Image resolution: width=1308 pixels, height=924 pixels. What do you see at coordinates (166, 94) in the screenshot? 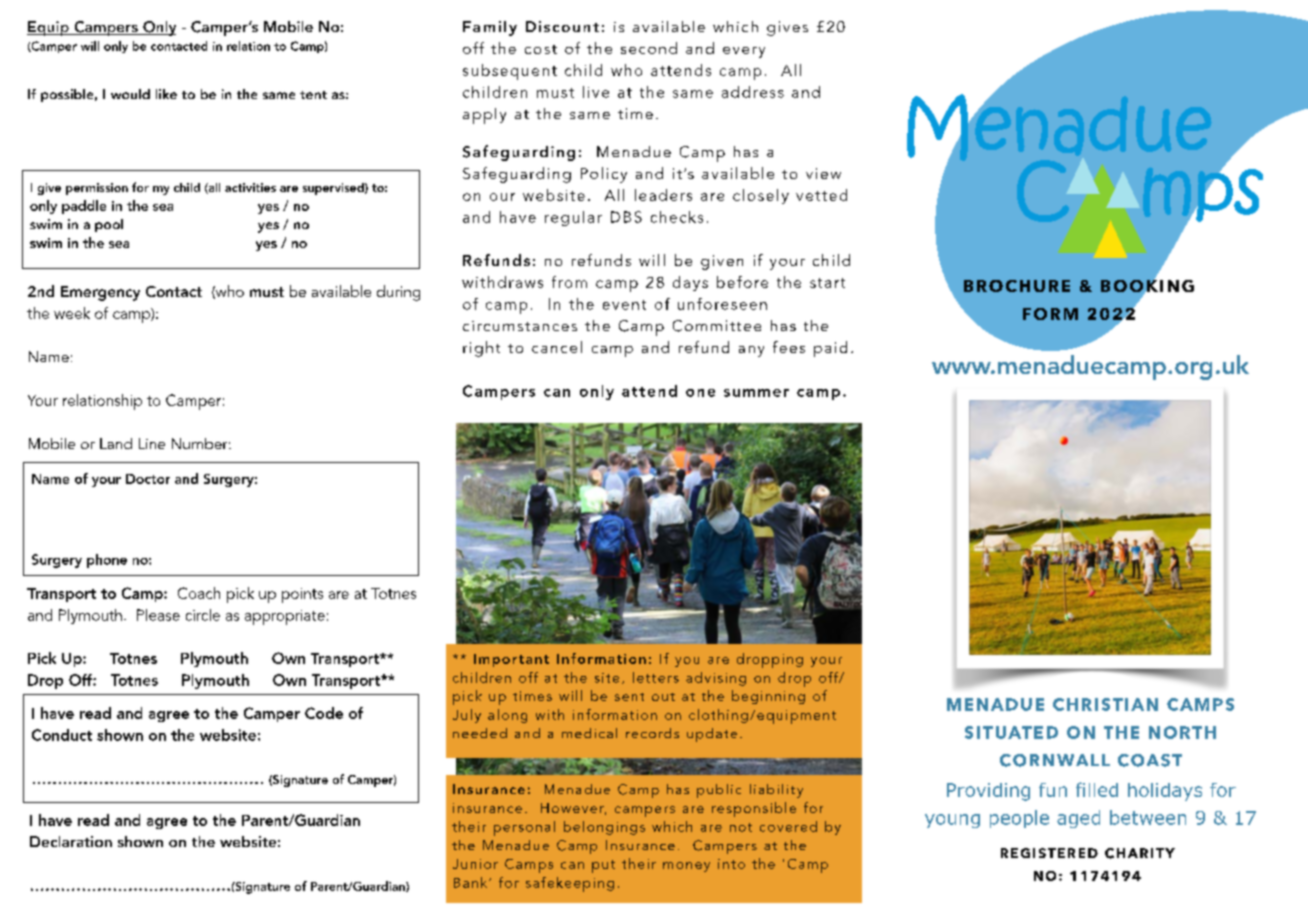
I see `like` at bounding box center [166, 94].
